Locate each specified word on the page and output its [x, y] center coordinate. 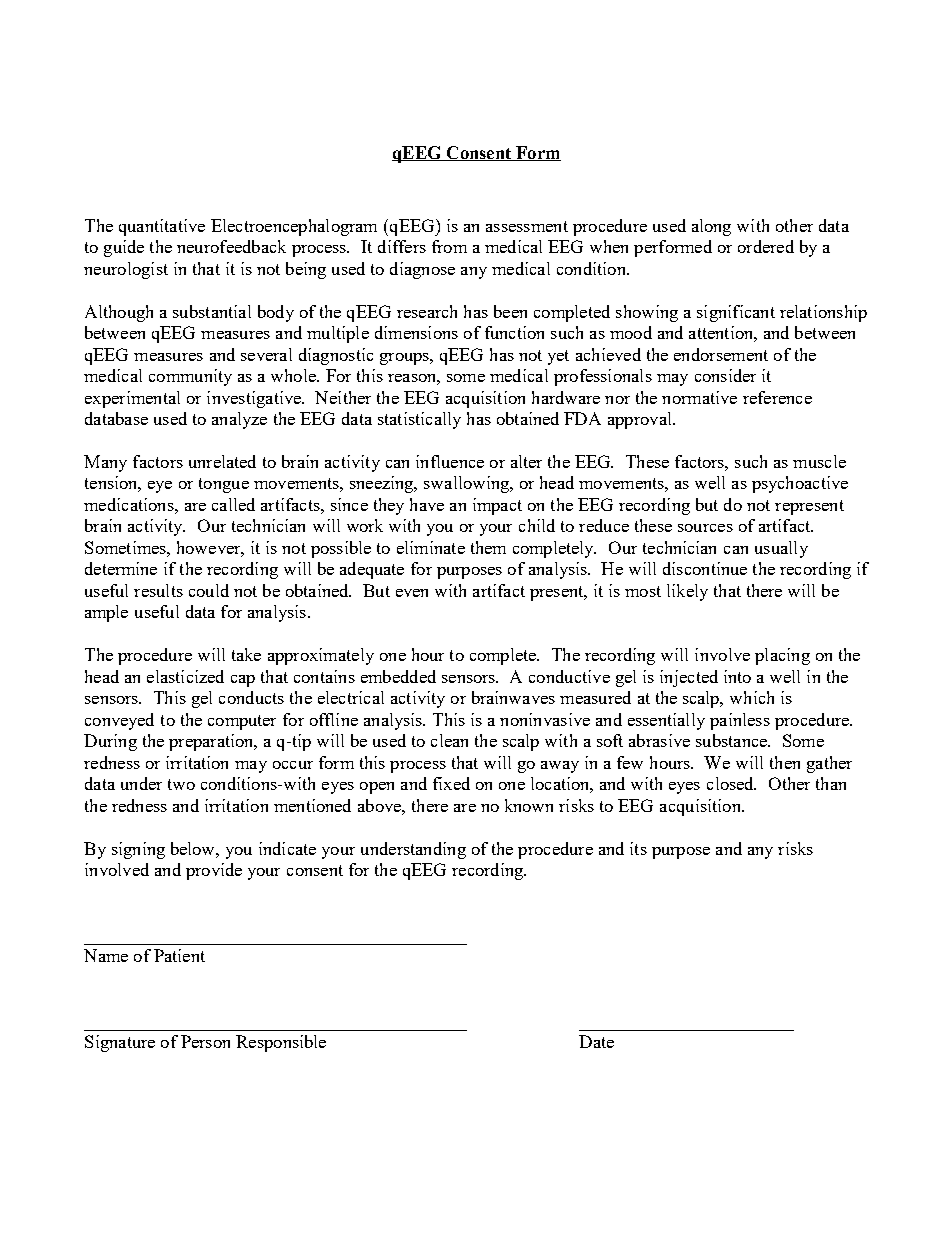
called [233, 504]
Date [596, 1041]
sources [705, 528]
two [181, 784]
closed [731, 783]
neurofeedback [231, 246]
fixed [451, 783]
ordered [766, 246]
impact [497, 506]
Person [205, 1041]
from [449, 246]
